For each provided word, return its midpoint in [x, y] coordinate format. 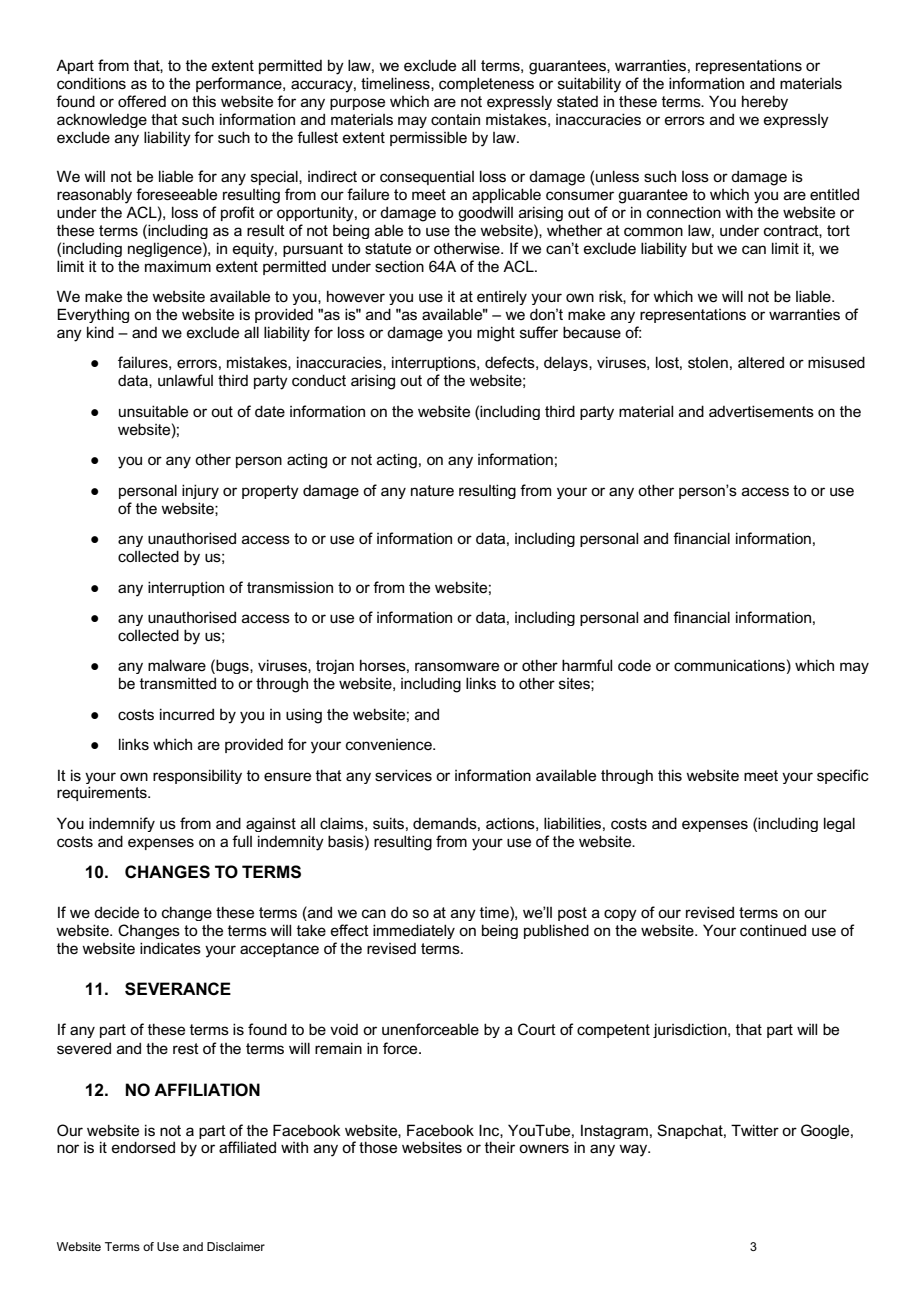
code [634, 665]
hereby [765, 102]
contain [455, 119]
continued [773, 930]
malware [177, 665]
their [500, 1147]
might [496, 334]
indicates [170, 948]
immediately [414, 931]
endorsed [143, 1147]
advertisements [761, 411]
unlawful [185, 380]
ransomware [457, 666]
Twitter [755, 1130]
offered [142, 101]
